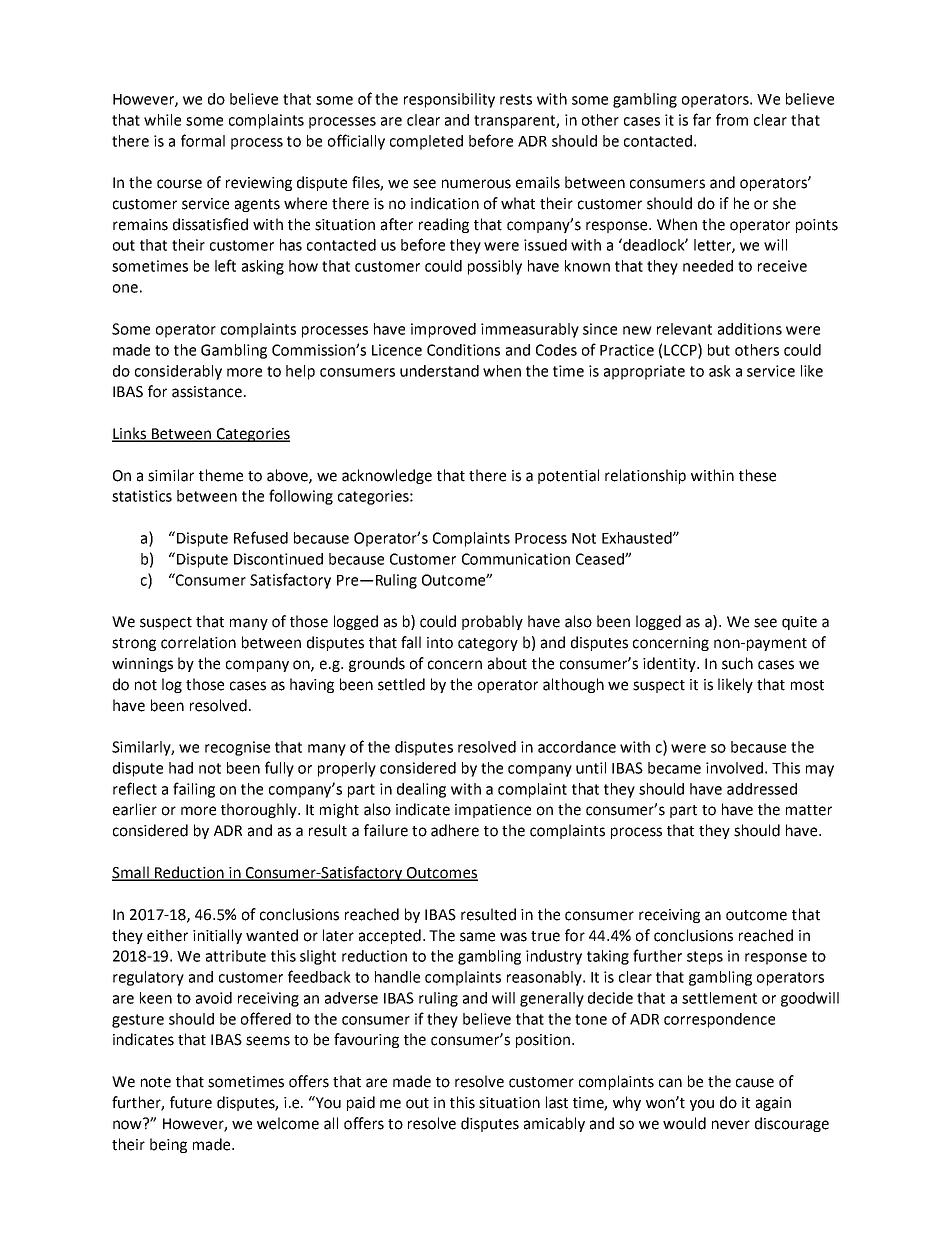  What do you see at coordinates (194, 790) in the document?
I see `failing` at bounding box center [194, 790].
